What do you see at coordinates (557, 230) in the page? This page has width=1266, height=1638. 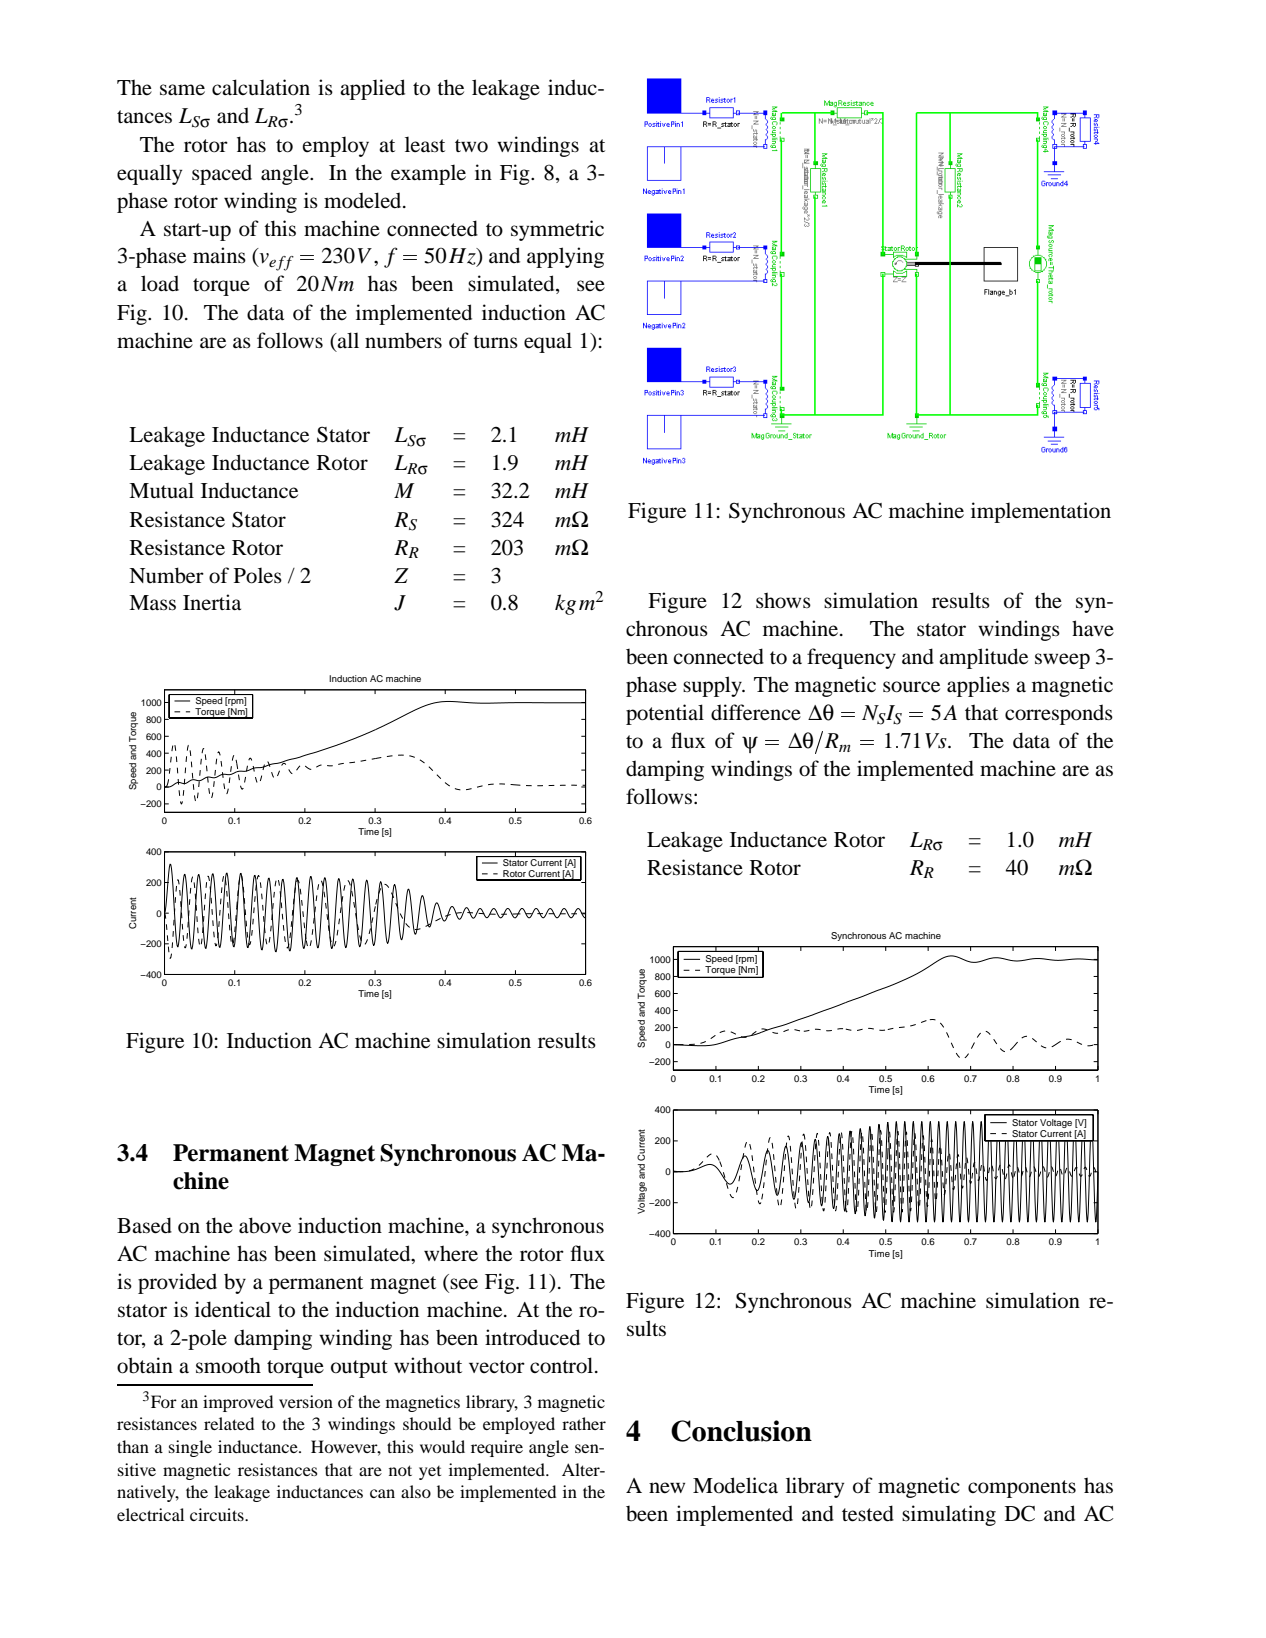 I see `symmetric` at bounding box center [557, 230].
